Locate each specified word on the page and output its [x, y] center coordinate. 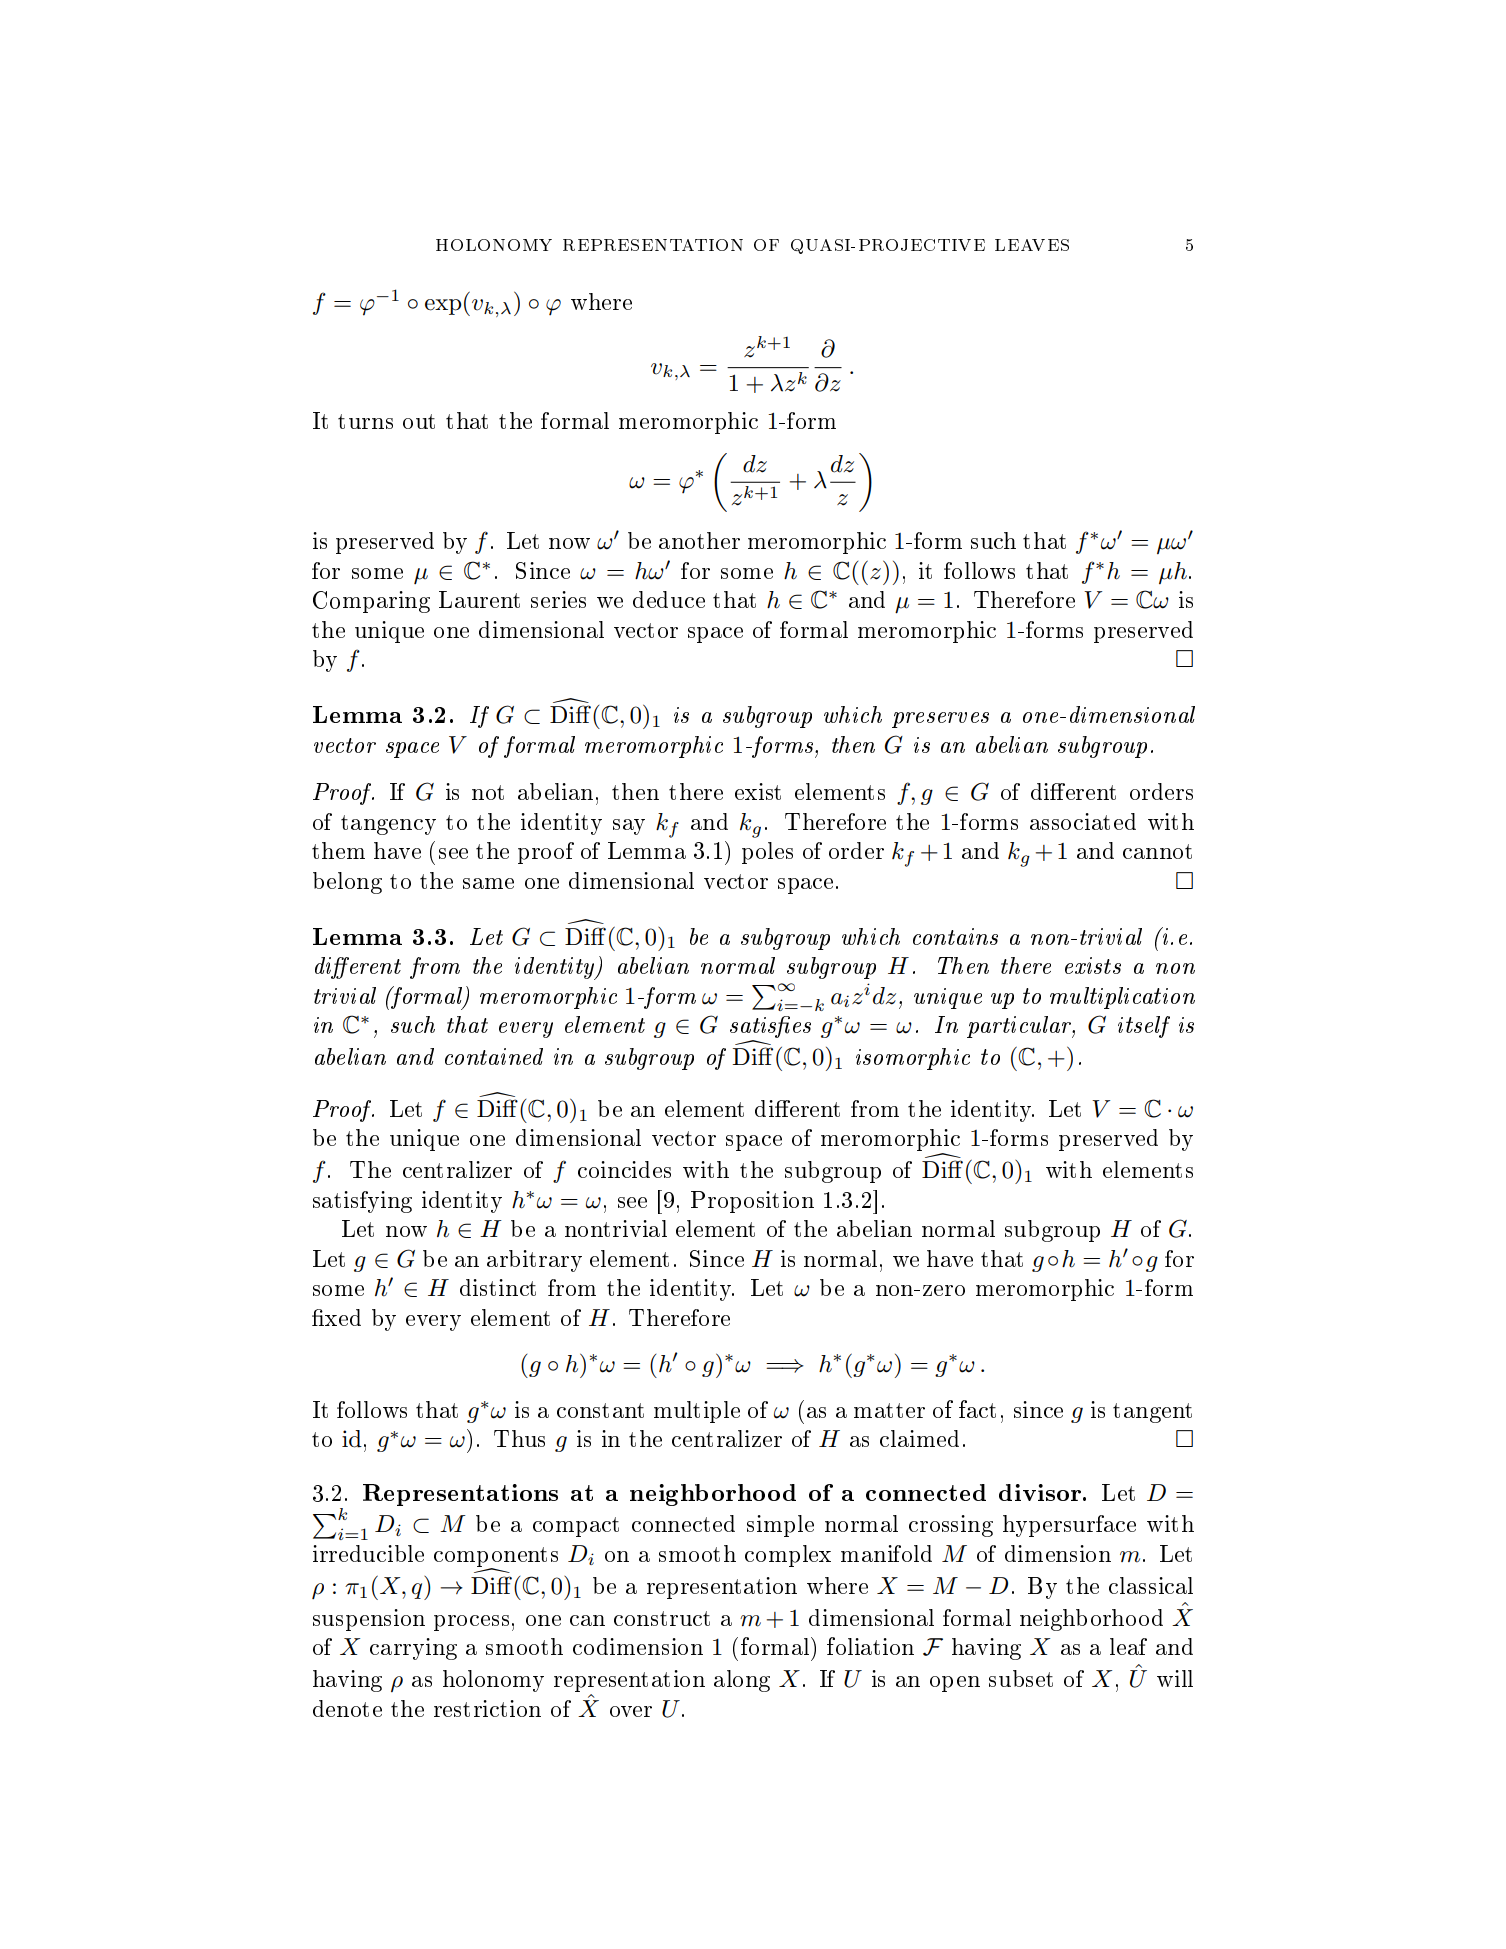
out [419, 421]
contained [494, 1056]
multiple [697, 1412]
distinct [498, 1287]
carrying [413, 1649]
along [742, 1681]
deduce [669, 599]
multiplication [1122, 998]
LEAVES [1032, 245]
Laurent [479, 599]
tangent [1152, 1413]
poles [767, 853]
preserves [940, 720]
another [699, 540]
